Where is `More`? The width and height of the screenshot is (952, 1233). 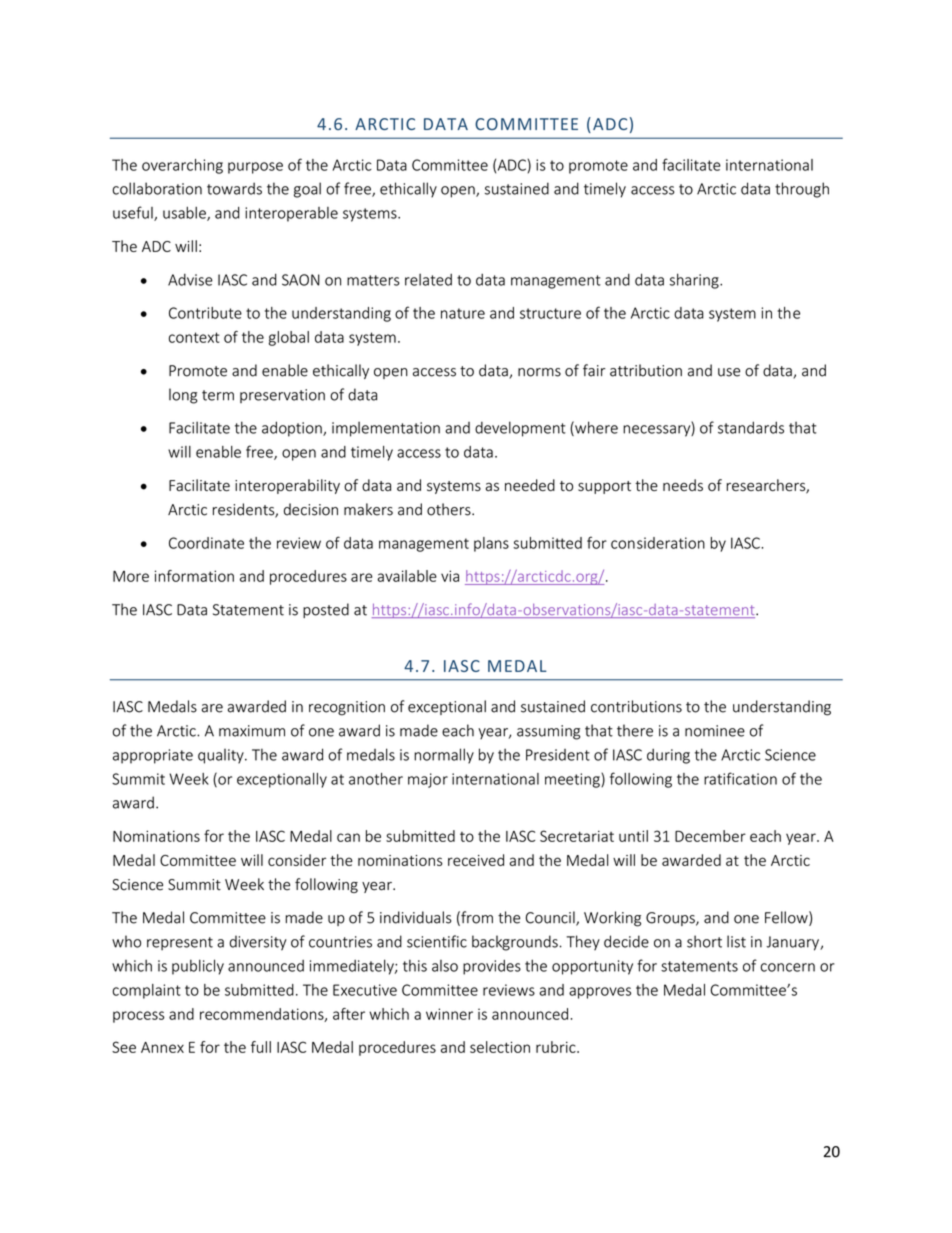 More is located at coordinates (131, 576).
